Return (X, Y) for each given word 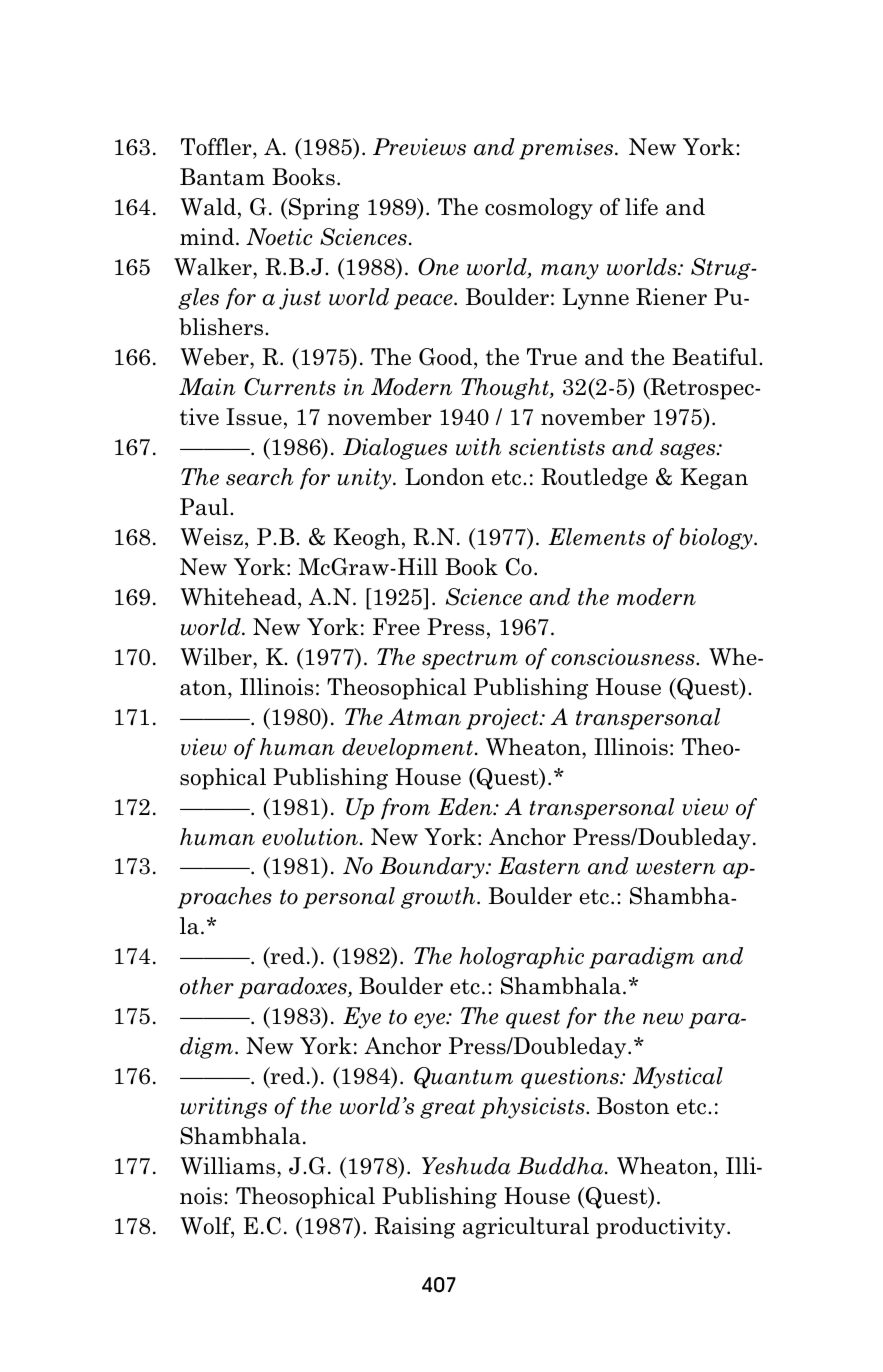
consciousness (624, 657)
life (641, 207)
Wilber (217, 657)
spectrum (470, 660)
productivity (662, 1228)
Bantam (222, 177)
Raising (415, 1228)
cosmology (539, 209)
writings (224, 1108)
